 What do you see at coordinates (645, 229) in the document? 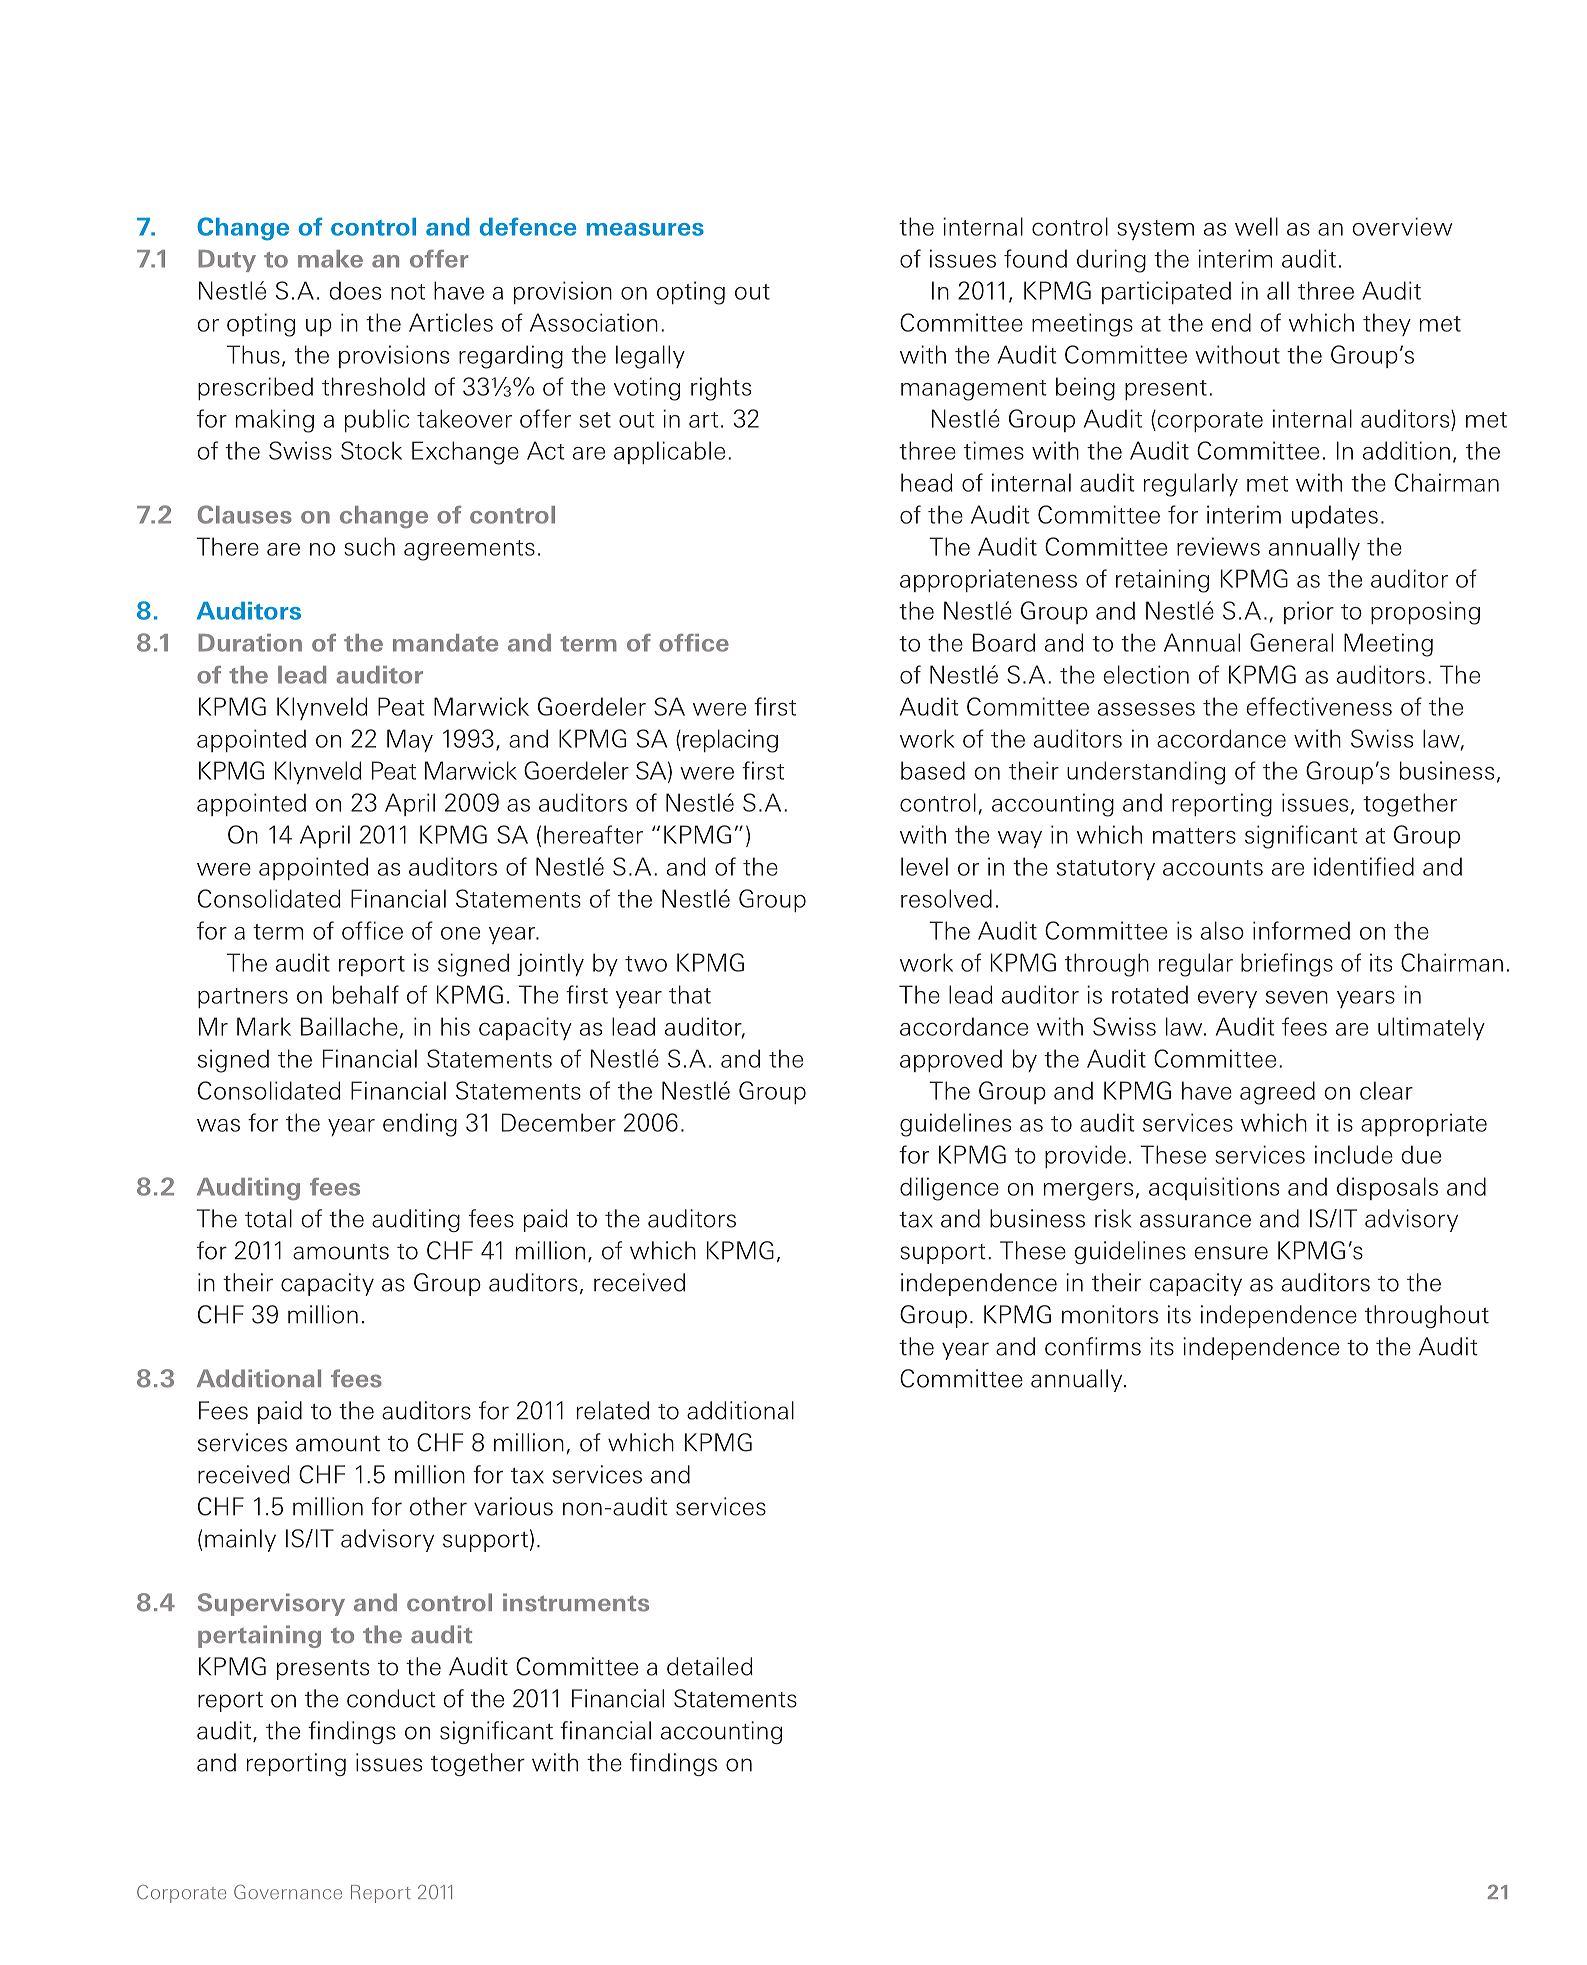
I see `measures` at bounding box center [645, 229].
